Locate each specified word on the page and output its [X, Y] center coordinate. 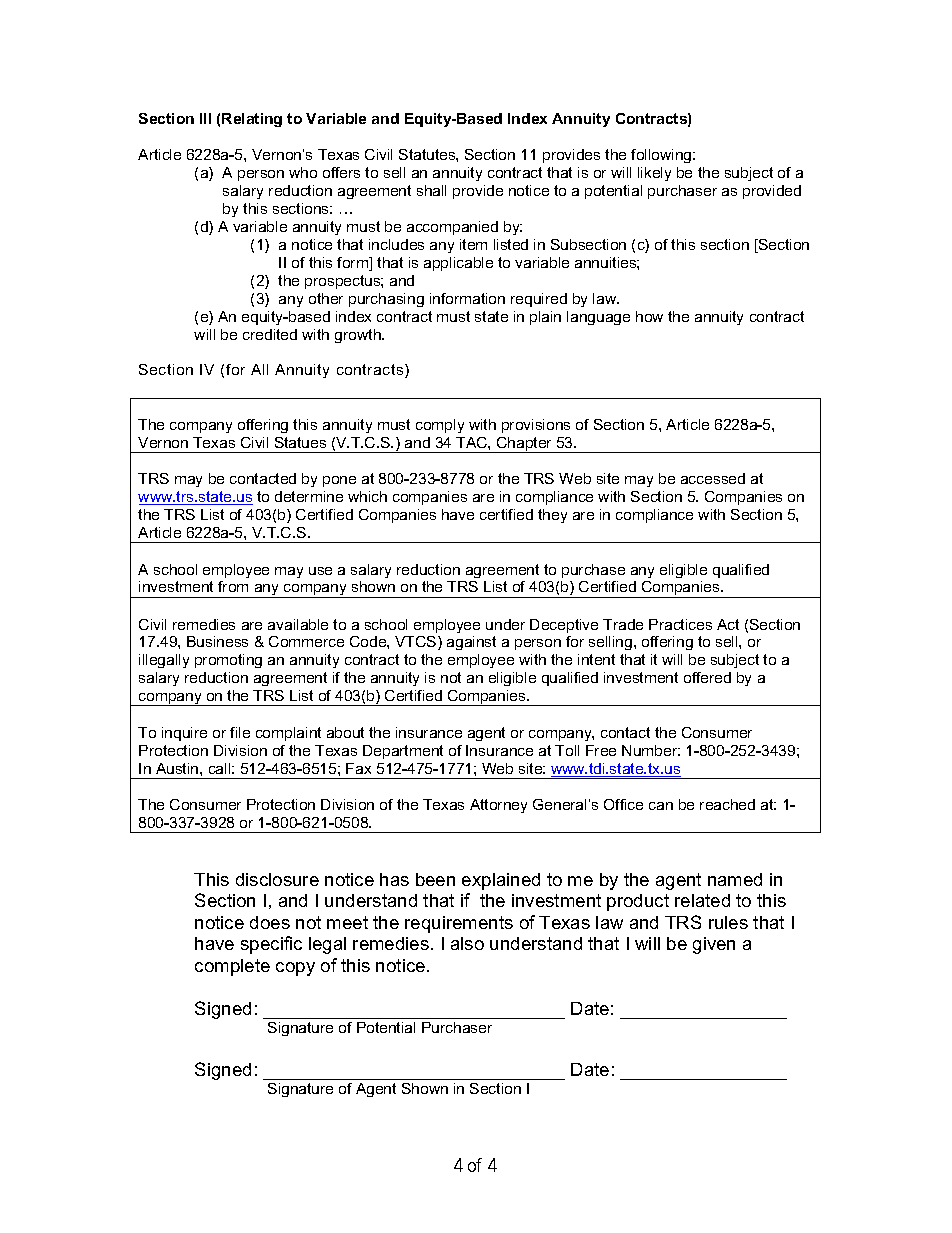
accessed [713, 478]
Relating [252, 120]
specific [271, 945]
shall [431, 190]
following [662, 156]
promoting [228, 661]
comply [440, 426]
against [471, 643]
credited [270, 334]
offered [707, 677]
